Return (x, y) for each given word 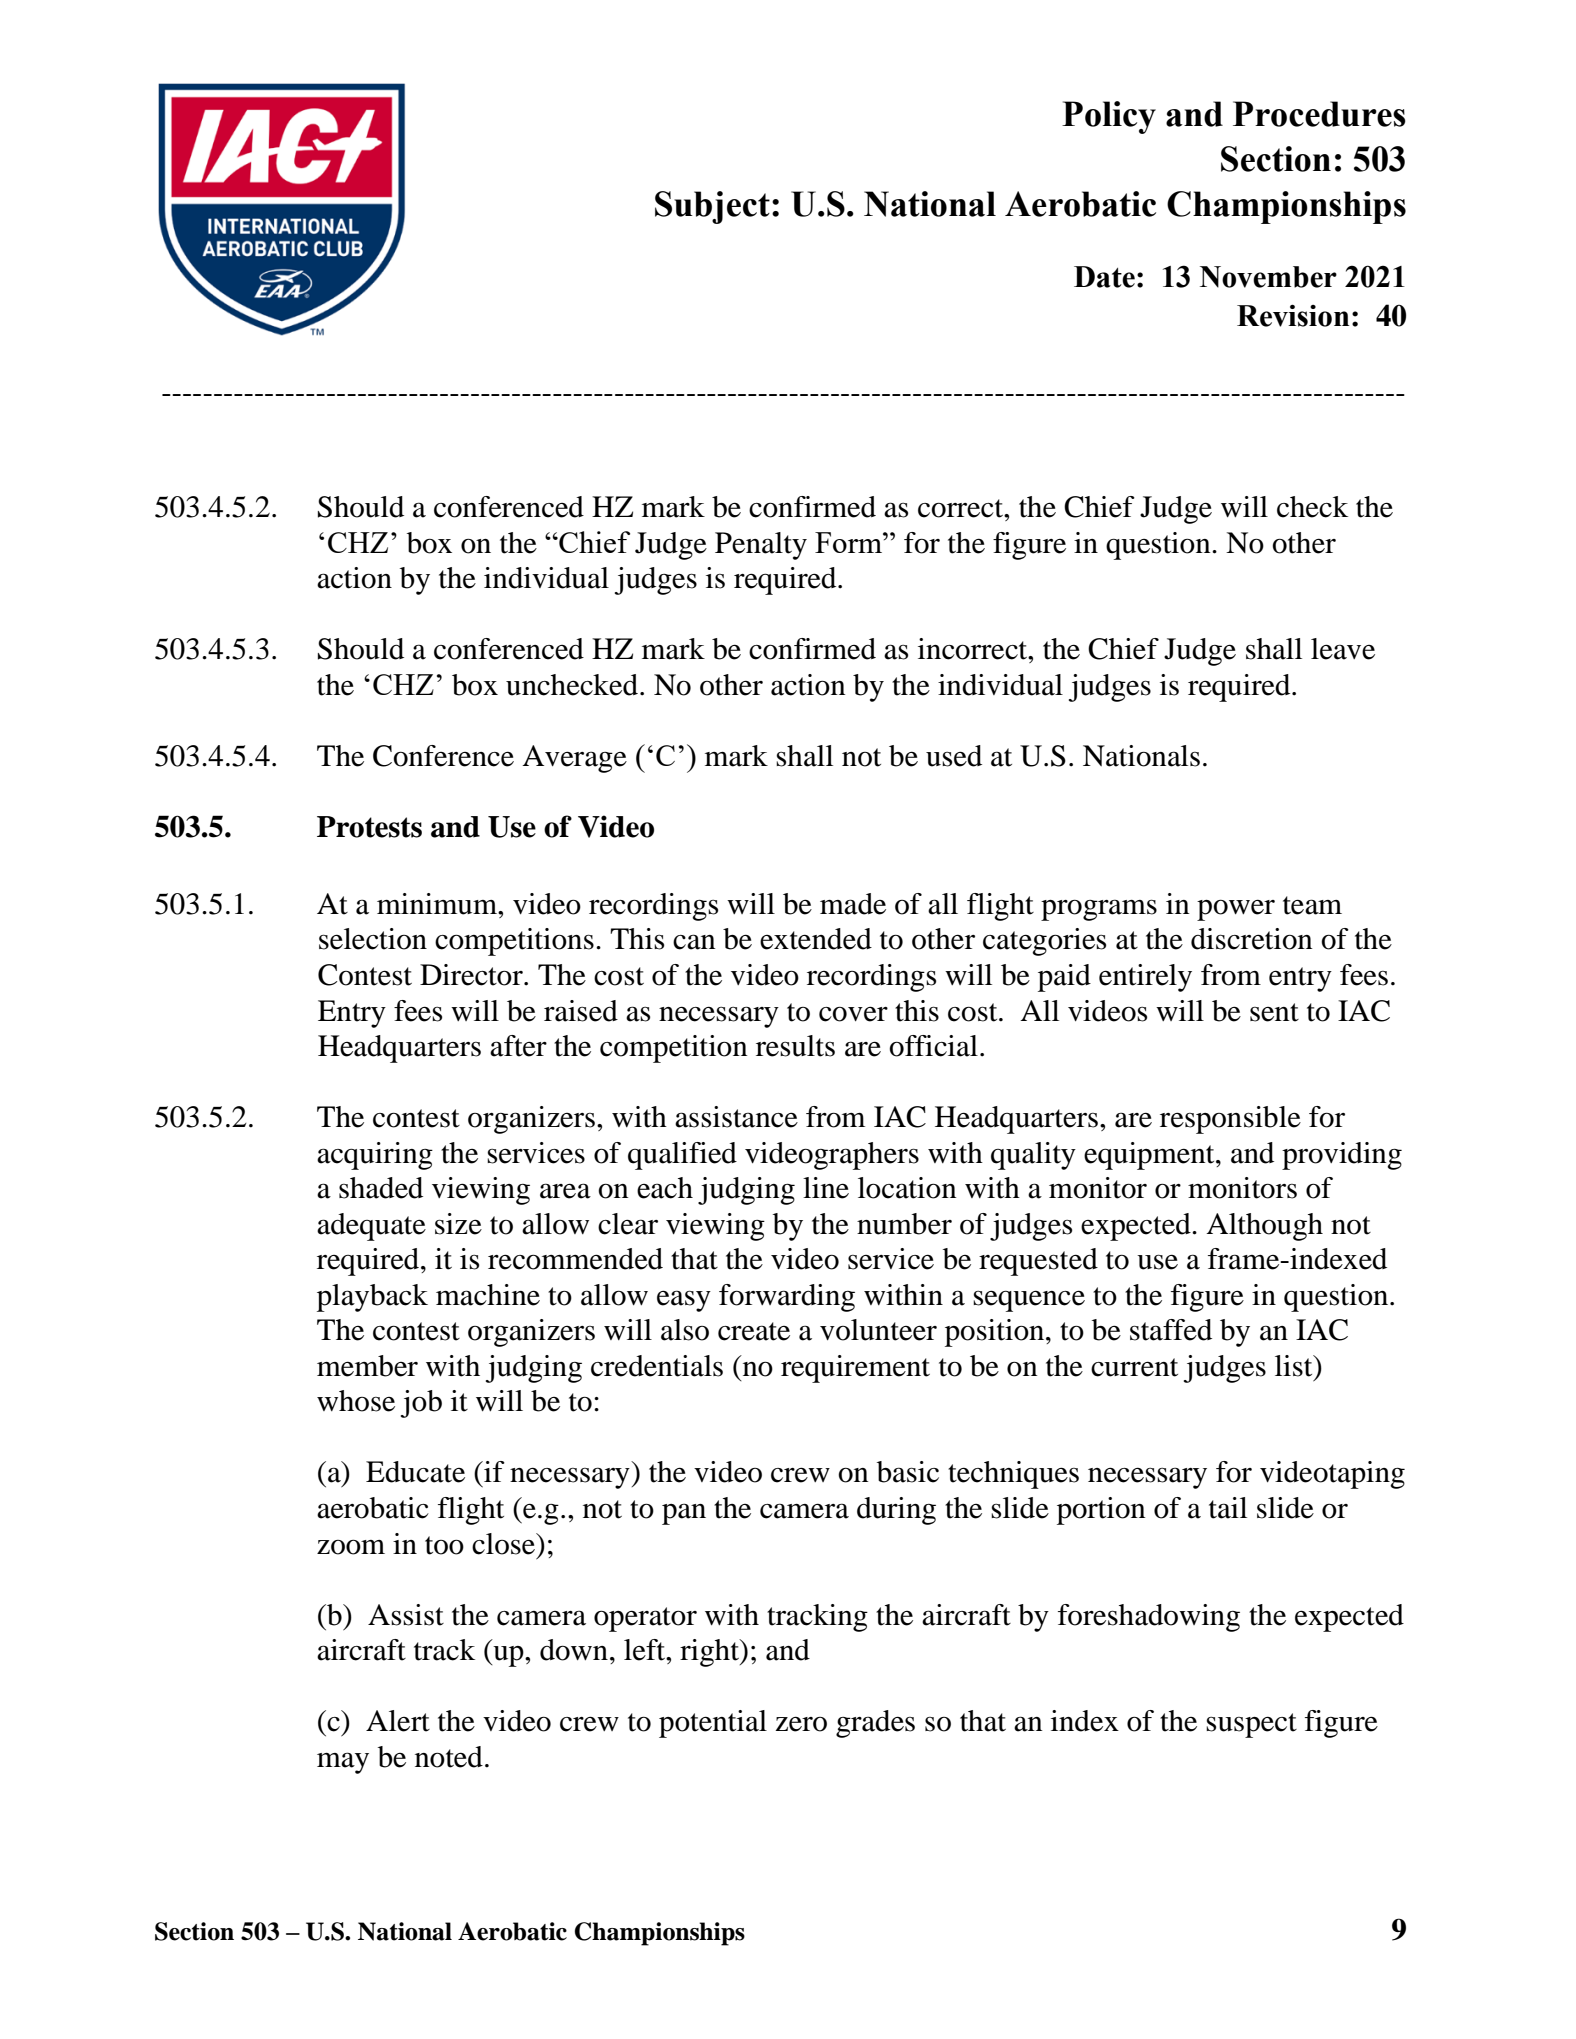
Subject (712, 207)
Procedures (1319, 114)
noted (449, 1757)
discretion (1252, 939)
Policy (1109, 117)
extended (816, 939)
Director (472, 975)
